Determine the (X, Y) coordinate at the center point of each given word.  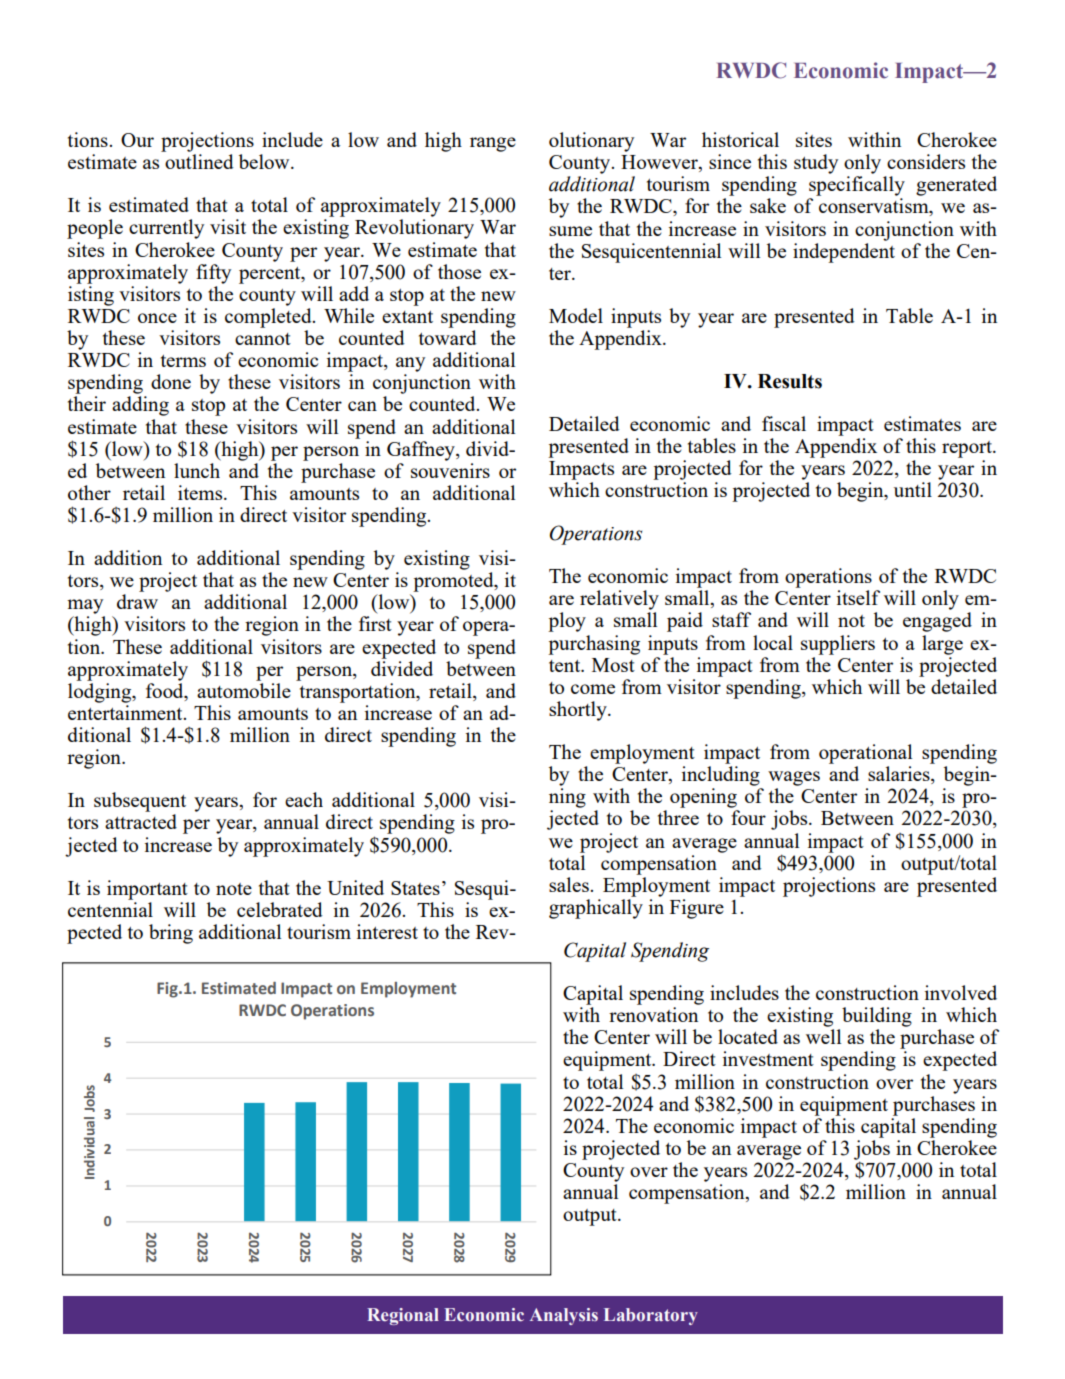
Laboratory (651, 1316)
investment (768, 1058)
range (493, 144)
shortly (579, 711)
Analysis (564, 1316)
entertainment (126, 712)
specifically (857, 186)
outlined (199, 161)
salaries (900, 775)
